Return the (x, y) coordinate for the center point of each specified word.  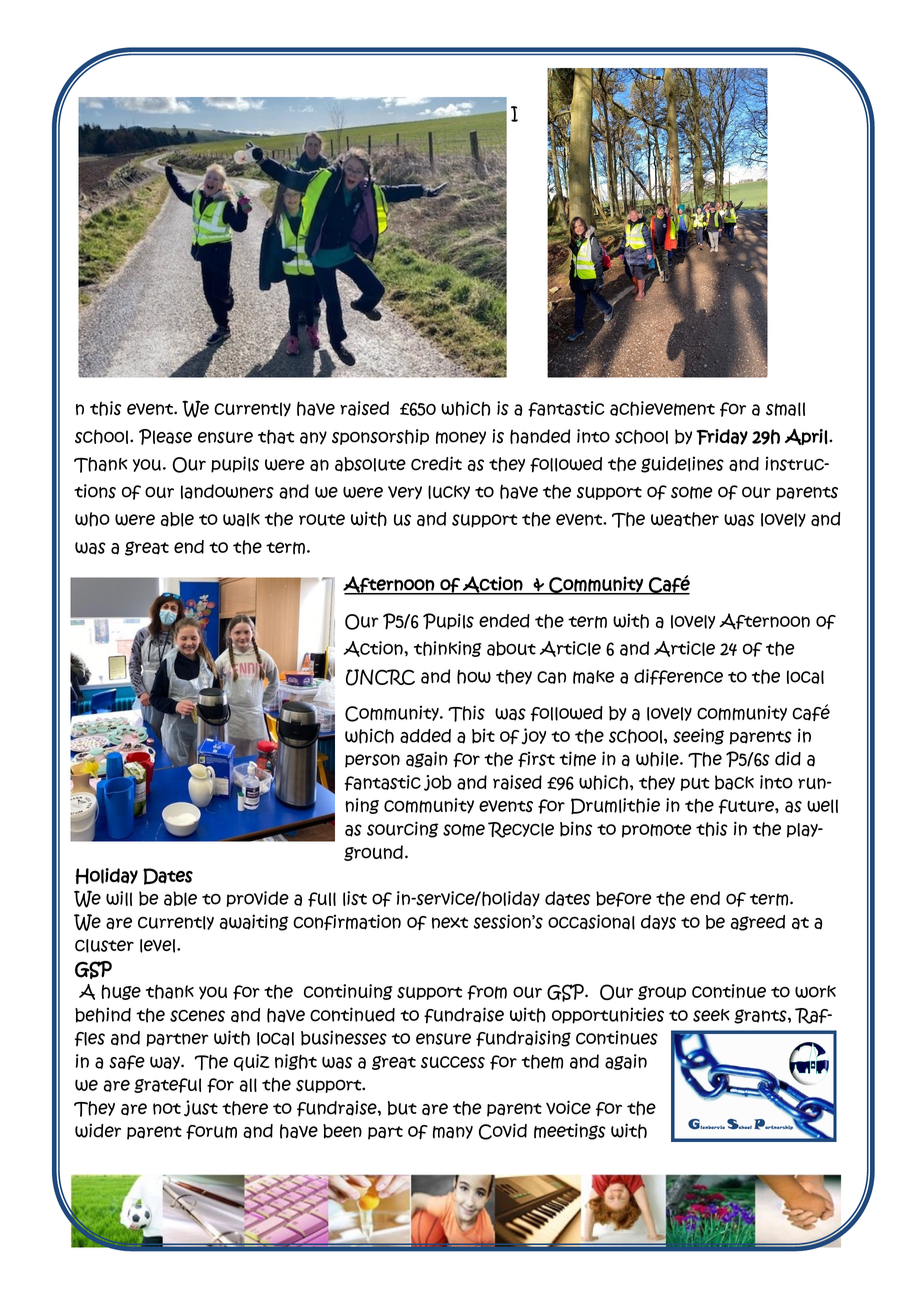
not (167, 1109)
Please (165, 437)
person (372, 761)
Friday (722, 437)
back (734, 782)
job (438, 783)
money (461, 438)
